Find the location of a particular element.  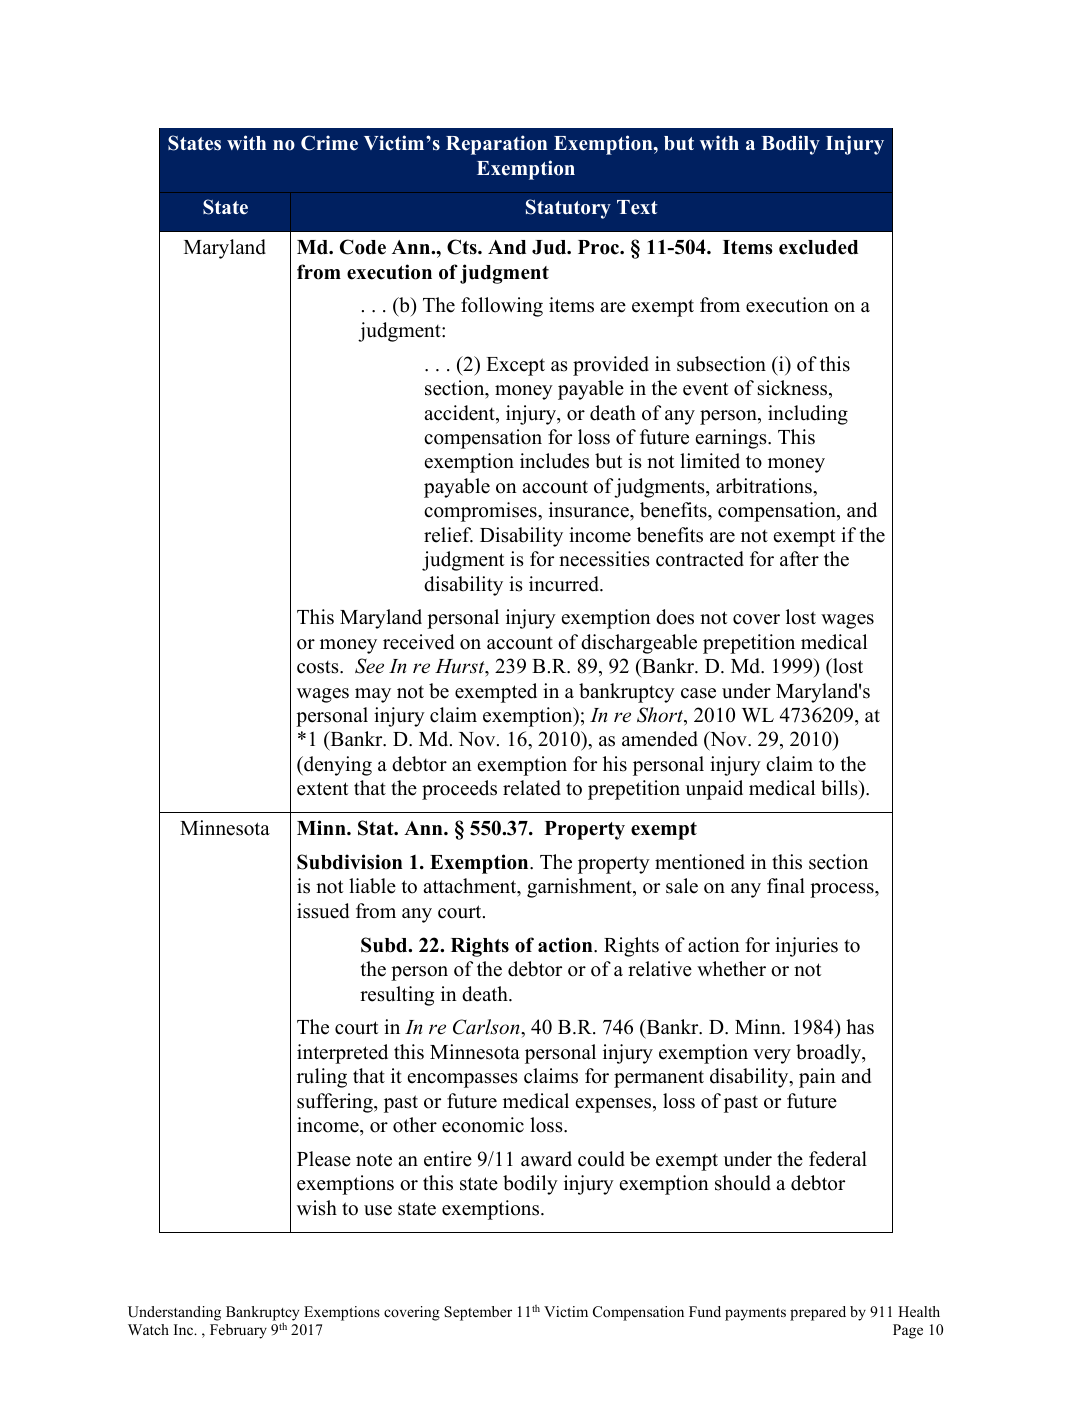

Reparation is located at coordinates (496, 145).
